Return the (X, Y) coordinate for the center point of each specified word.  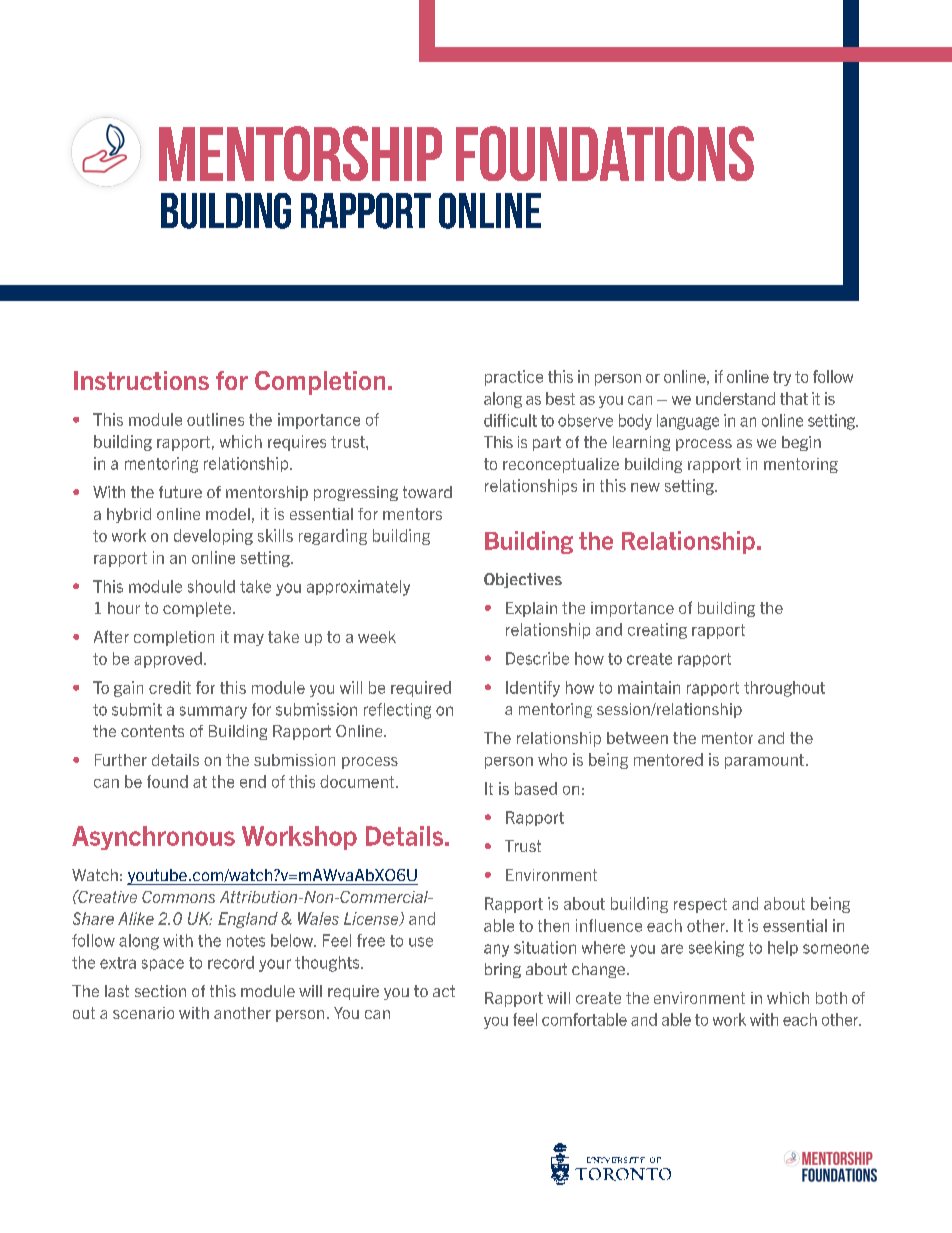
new (645, 487)
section (160, 991)
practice (514, 378)
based (536, 788)
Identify (533, 689)
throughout (784, 689)
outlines (215, 419)
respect (700, 905)
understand (735, 398)
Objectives (523, 580)
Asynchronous (153, 838)
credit (170, 687)
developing (213, 537)
